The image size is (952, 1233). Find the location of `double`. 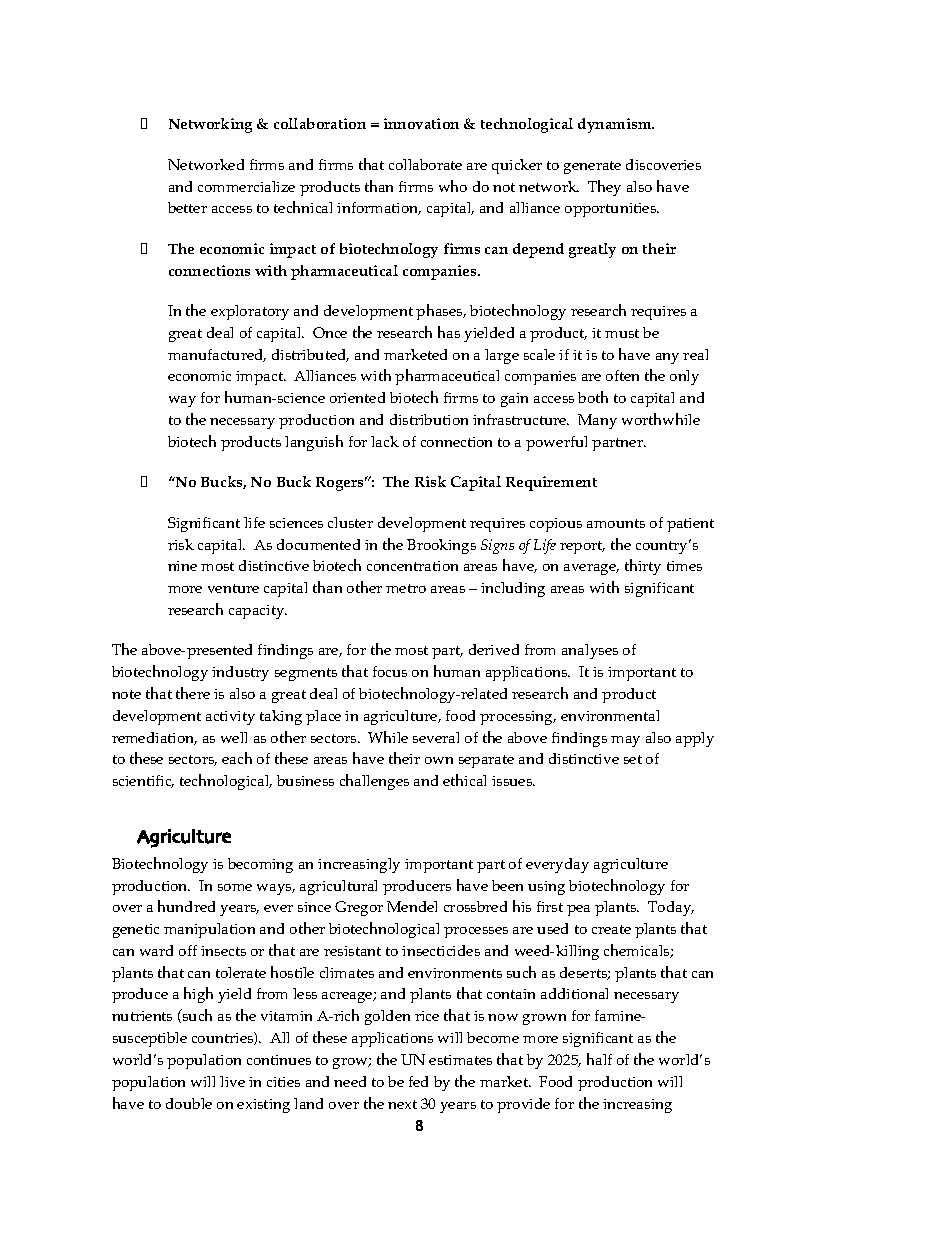

double is located at coordinates (189, 1103).
